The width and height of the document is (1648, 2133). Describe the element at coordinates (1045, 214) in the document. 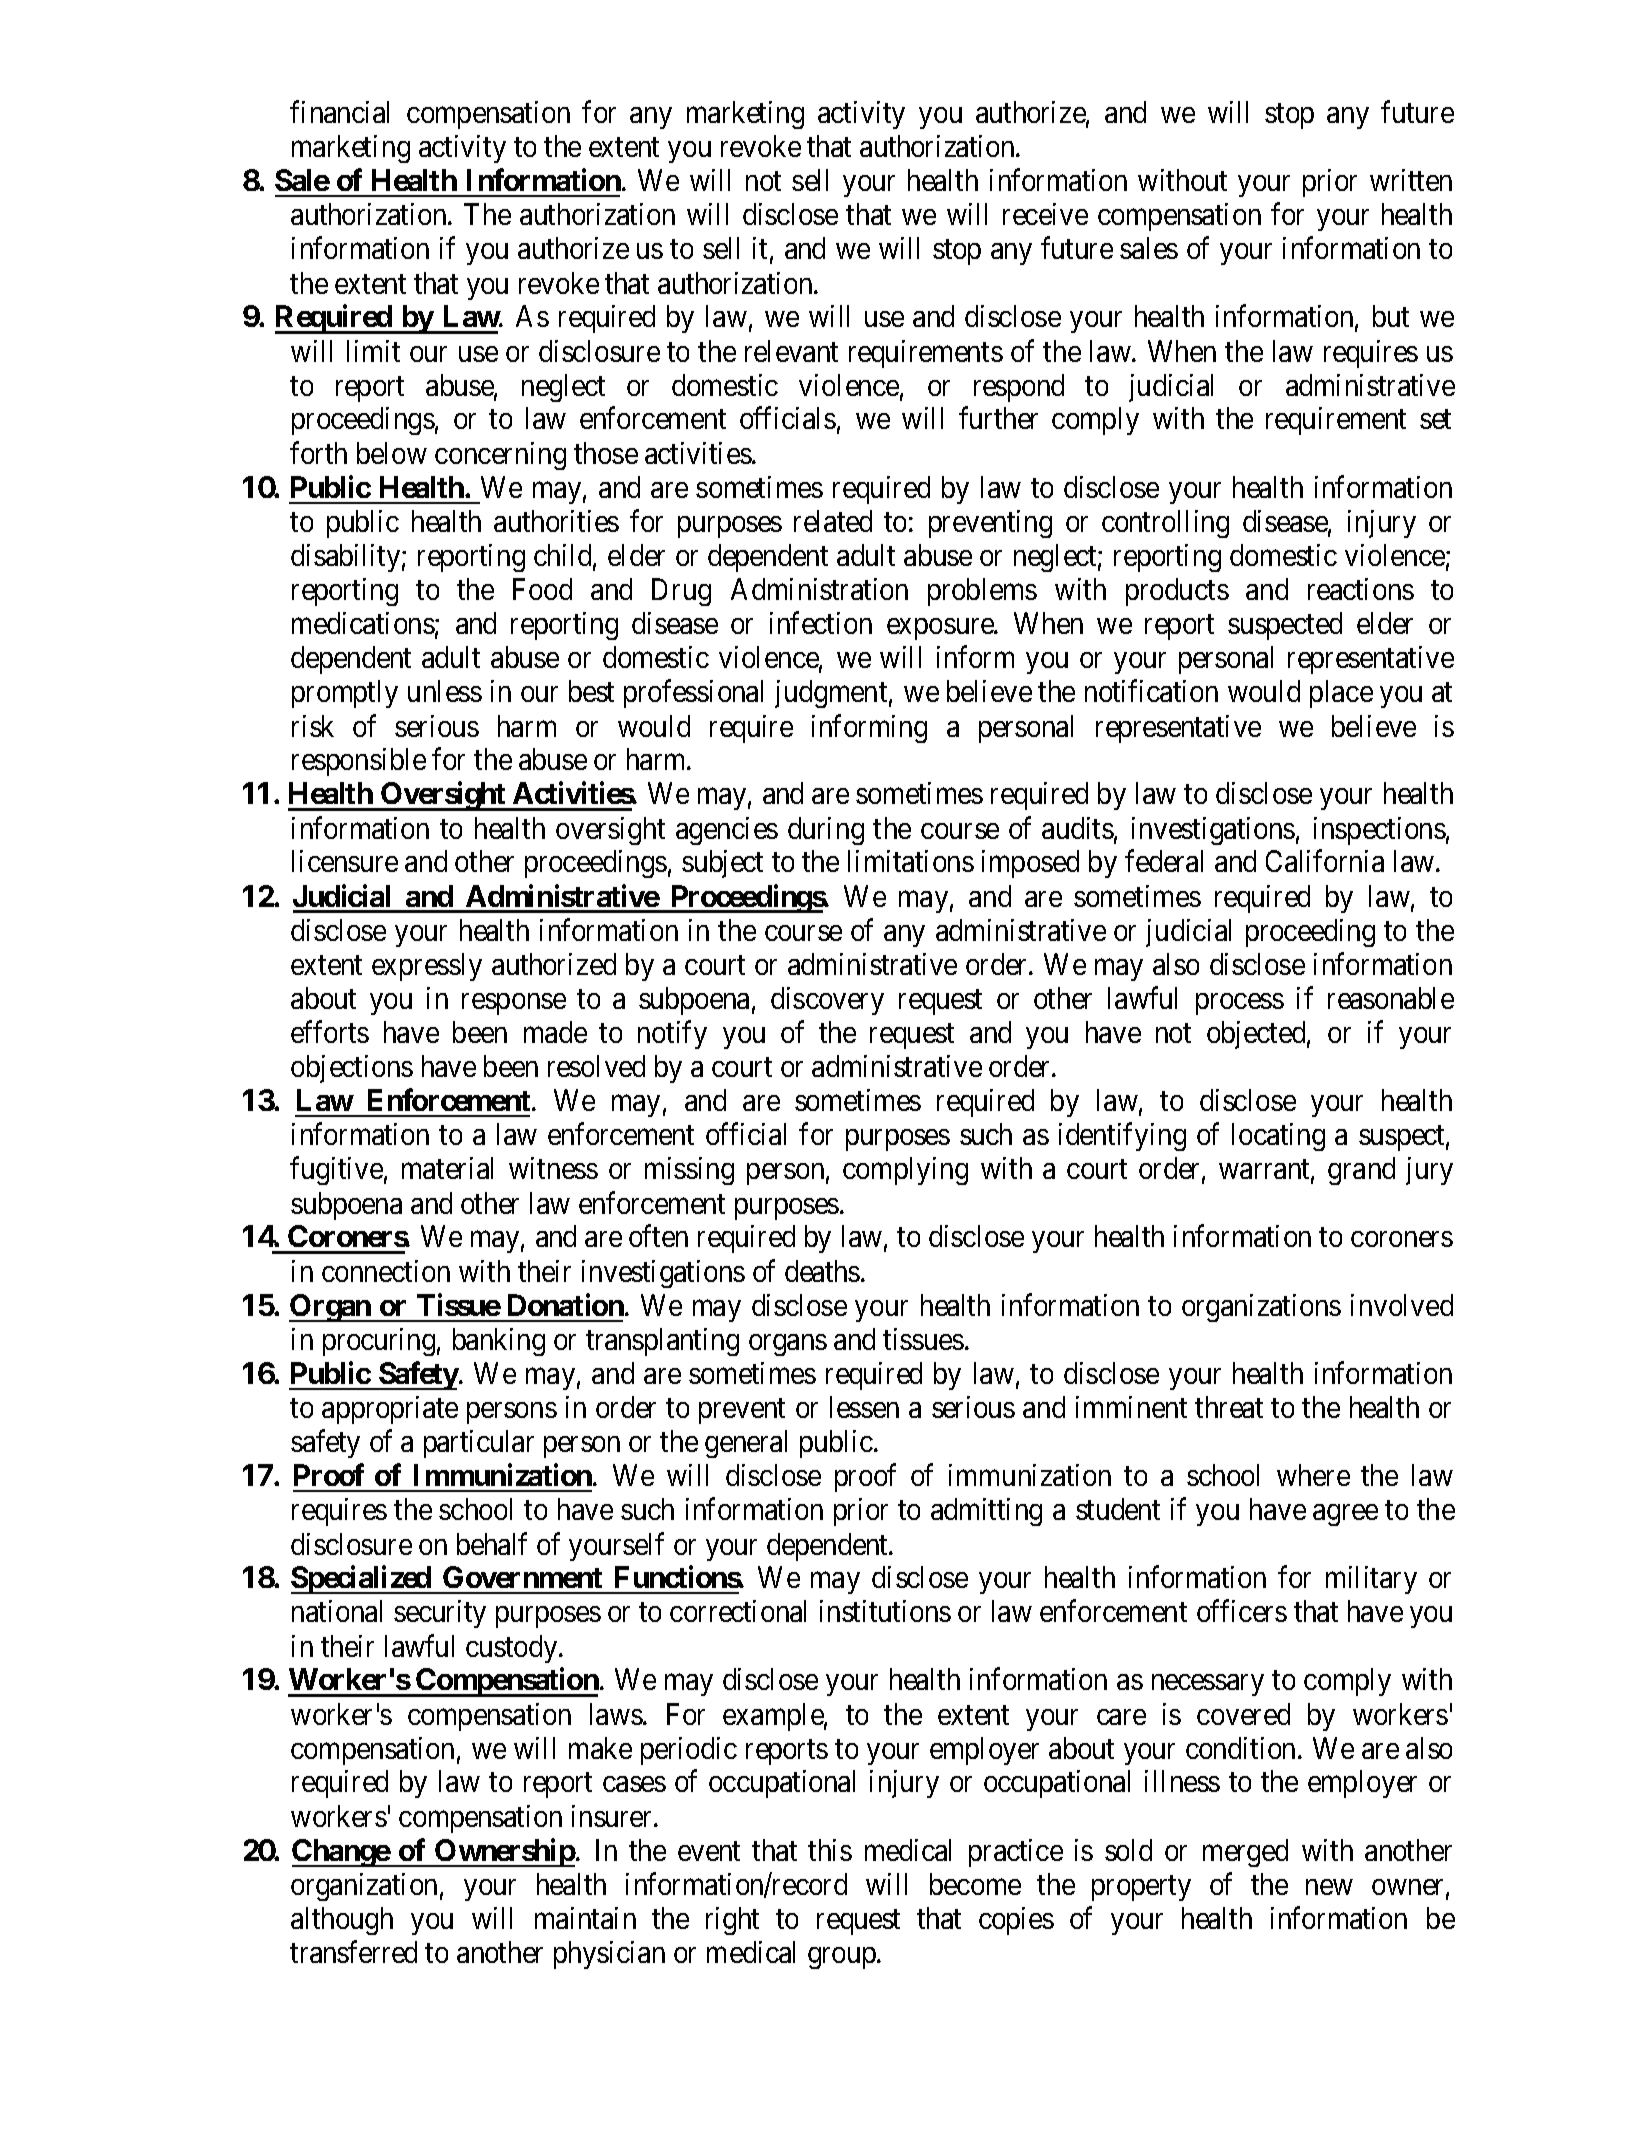

I see `receive` at that location.
